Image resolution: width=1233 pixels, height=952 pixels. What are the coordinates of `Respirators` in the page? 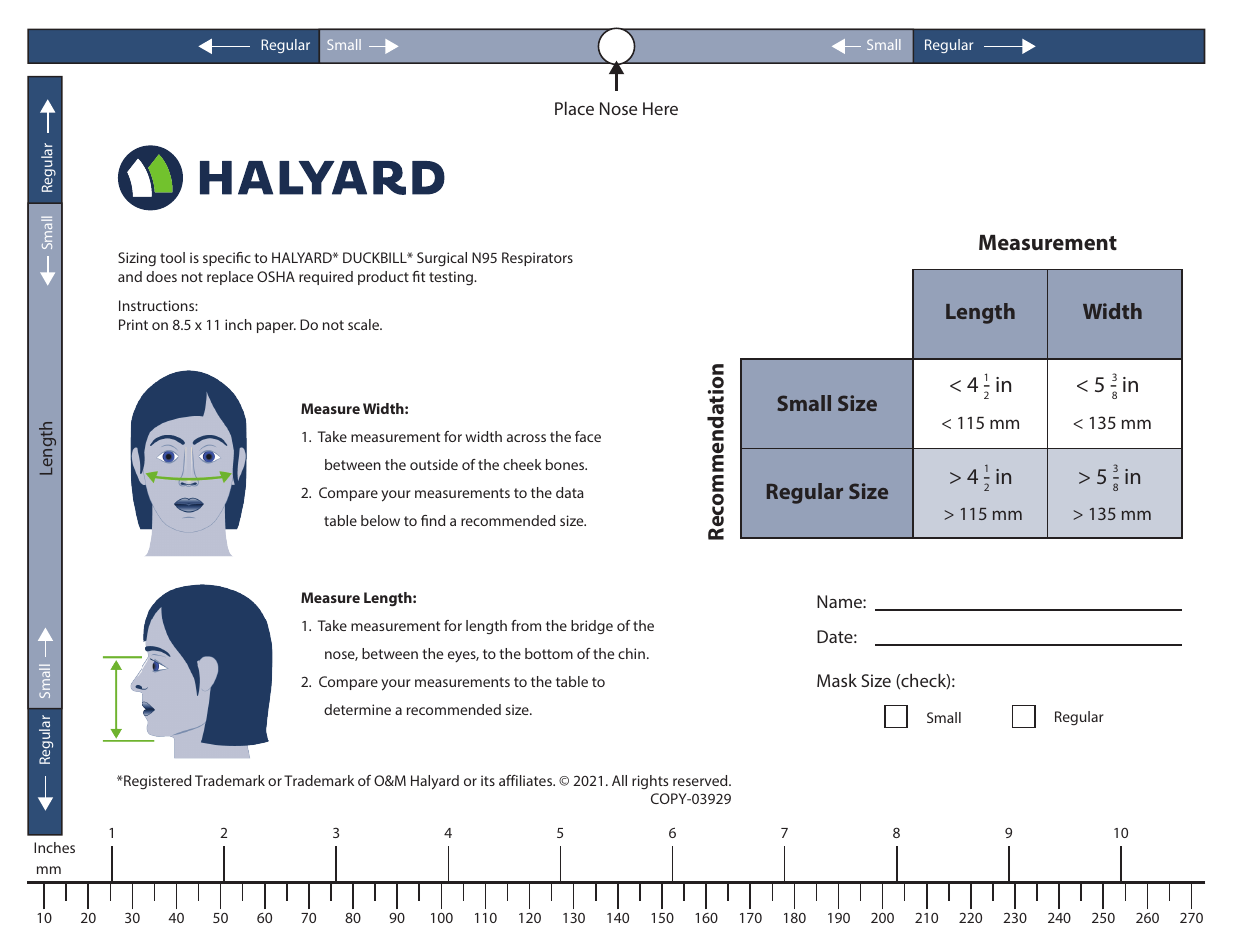 It's located at (537, 259).
